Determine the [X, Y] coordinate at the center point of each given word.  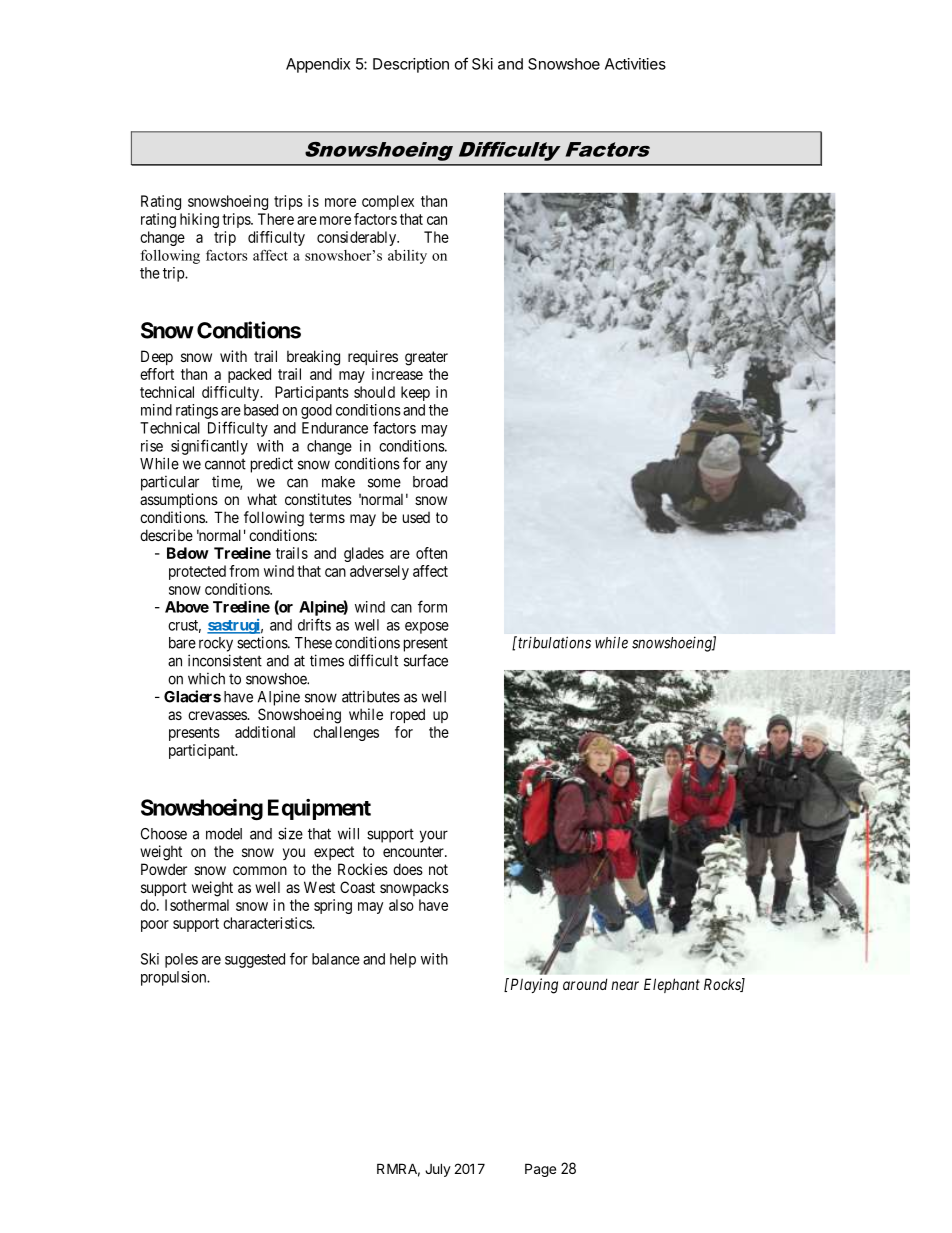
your [434, 836]
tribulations [553, 642]
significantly [209, 447]
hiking [199, 220]
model [224, 834]
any [436, 466]
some [384, 483]
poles [181, 960]
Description [411, 65]
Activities [635, 64]
